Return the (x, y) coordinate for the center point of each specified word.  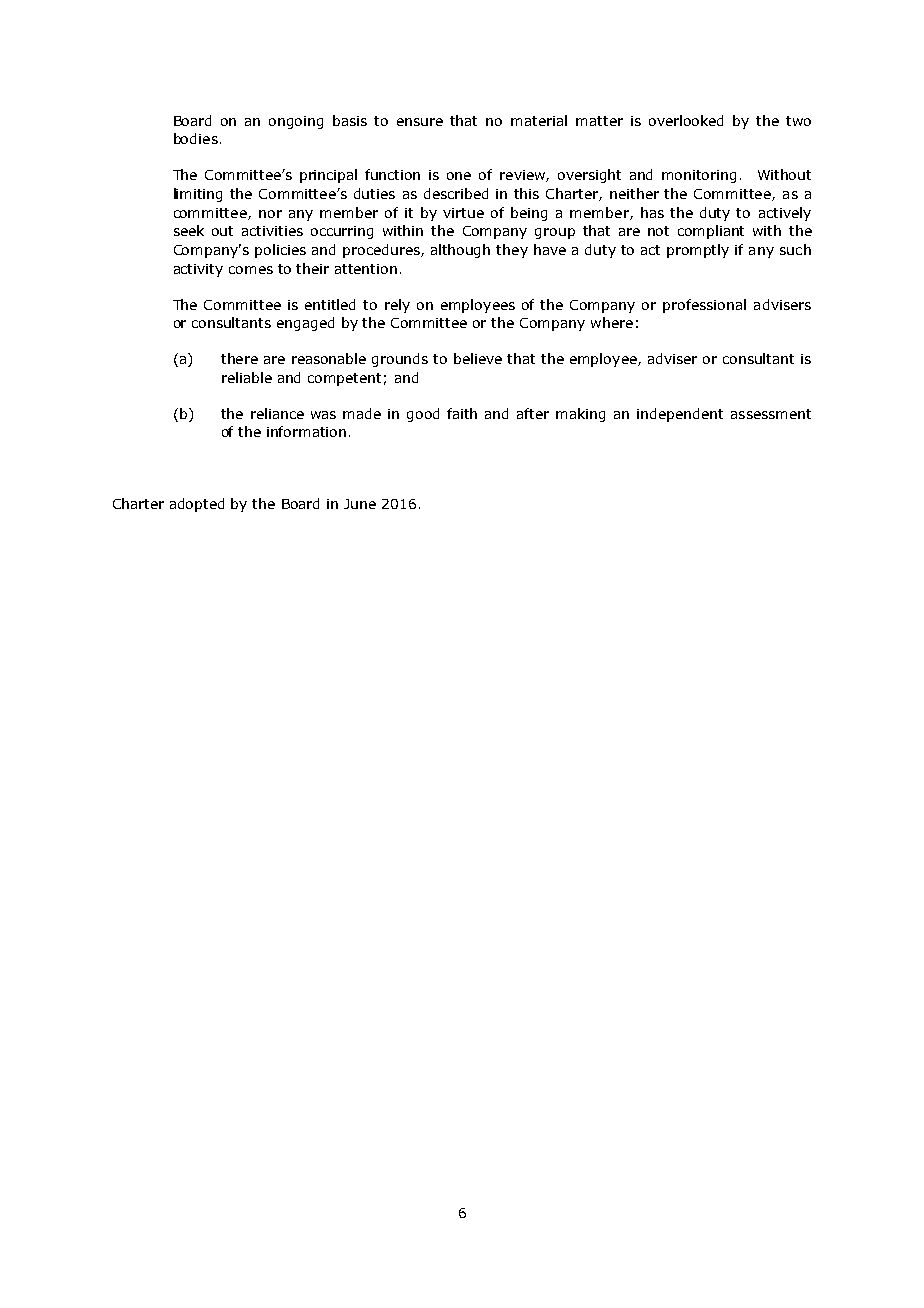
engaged (305, 324)
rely (397, 306)
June (360, 504)
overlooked (686, 120)
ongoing (296, 122)
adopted (197, 505)
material (539, 120)
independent (680, 415)
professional (704, 306)
